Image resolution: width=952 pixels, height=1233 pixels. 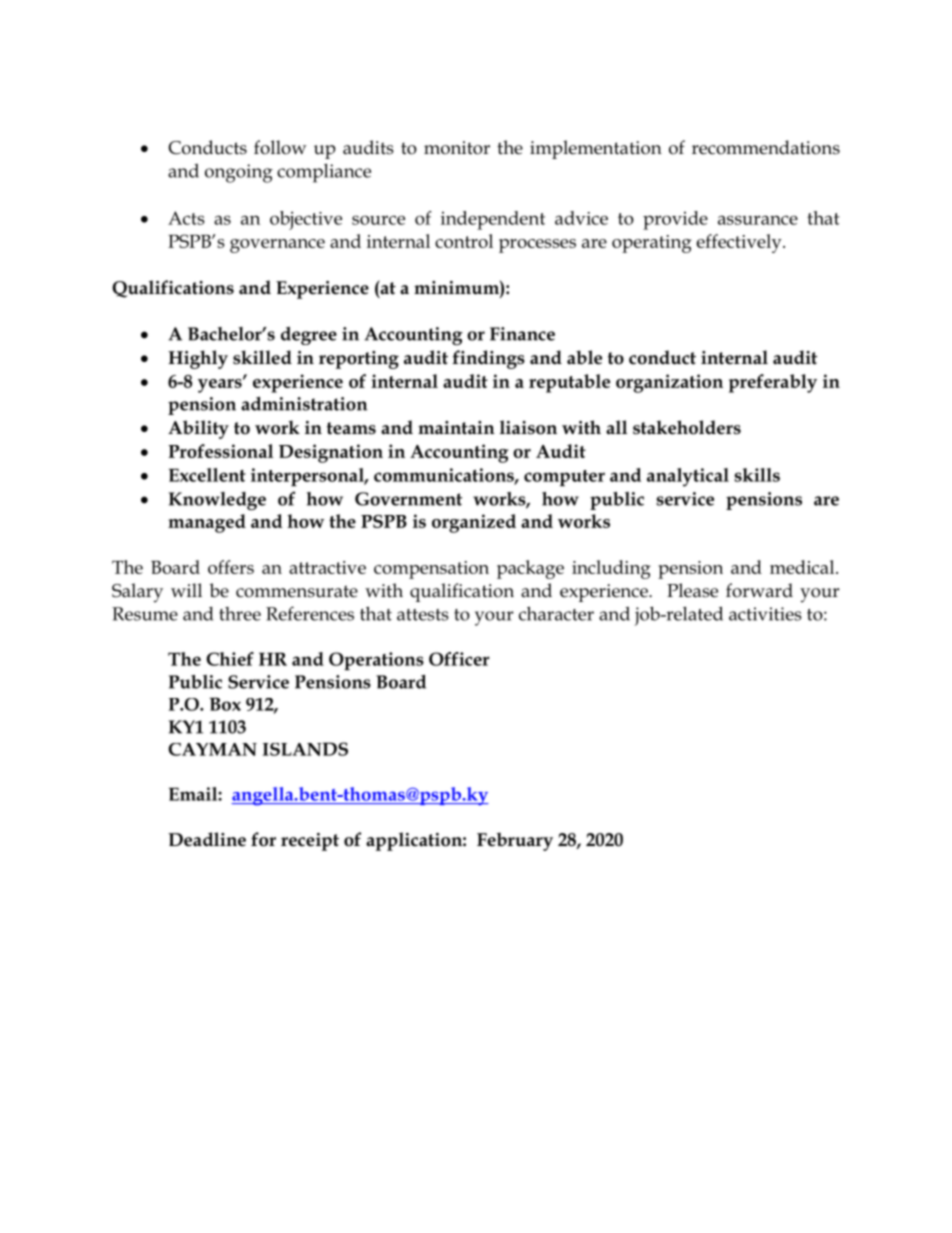 What do you see at coordinates (457, 148) in the screenshot?
I see `monitor` at bounding box center [457, 148].
